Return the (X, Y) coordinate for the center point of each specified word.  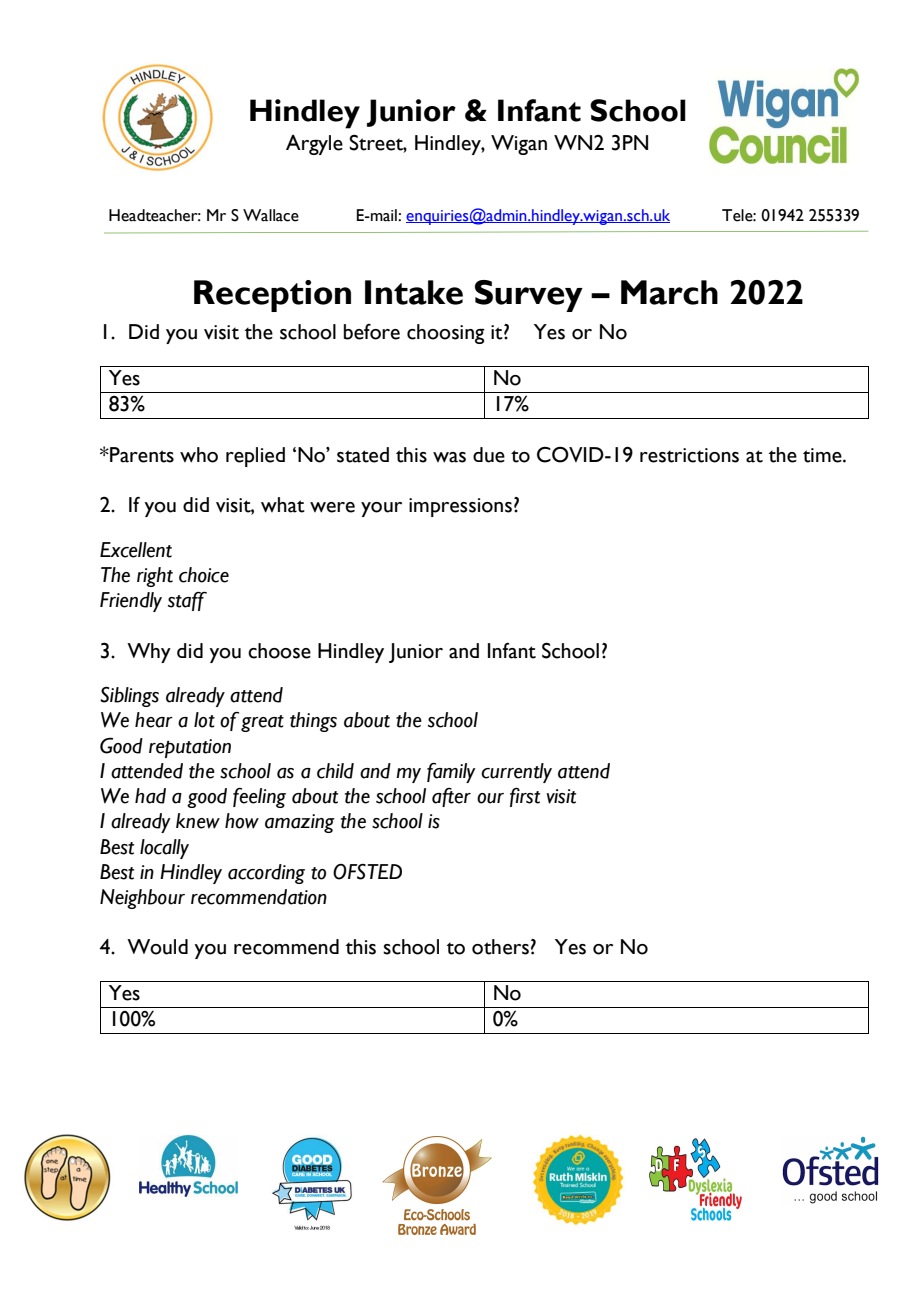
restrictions (689, 455)
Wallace (271, 215)
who (199, 455)
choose (279, 651)
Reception (272, 296)
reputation (190, 748)
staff (187, 601)
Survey (529, 296)
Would (157, 947)
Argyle (314, 145)
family (451, 773)
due (489, 455)
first (525, 797)
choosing (446, 334)
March (669, 292)
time (823, 455)
